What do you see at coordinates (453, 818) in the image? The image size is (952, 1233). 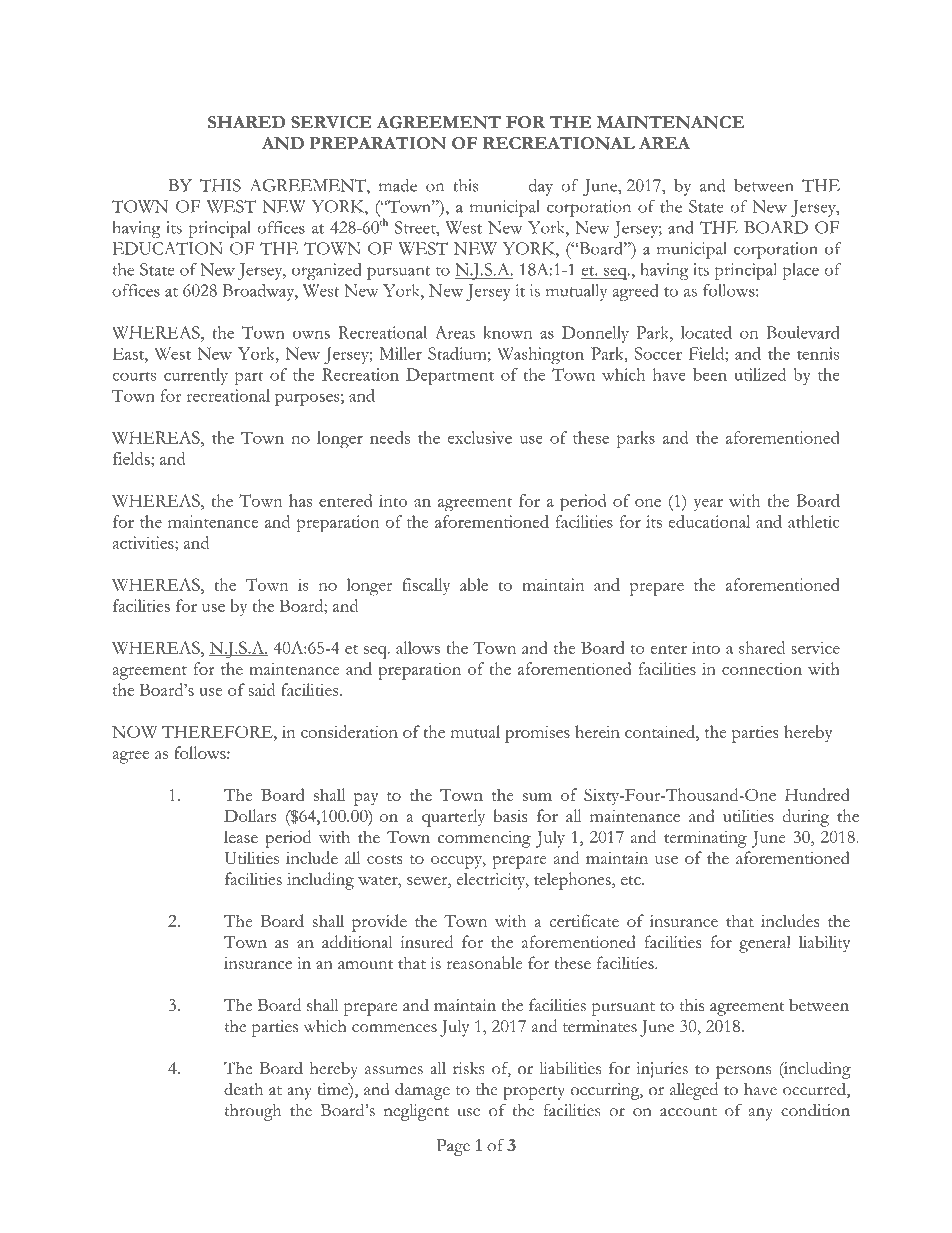 I see `quarterly` at bounding box center [453, 818].
